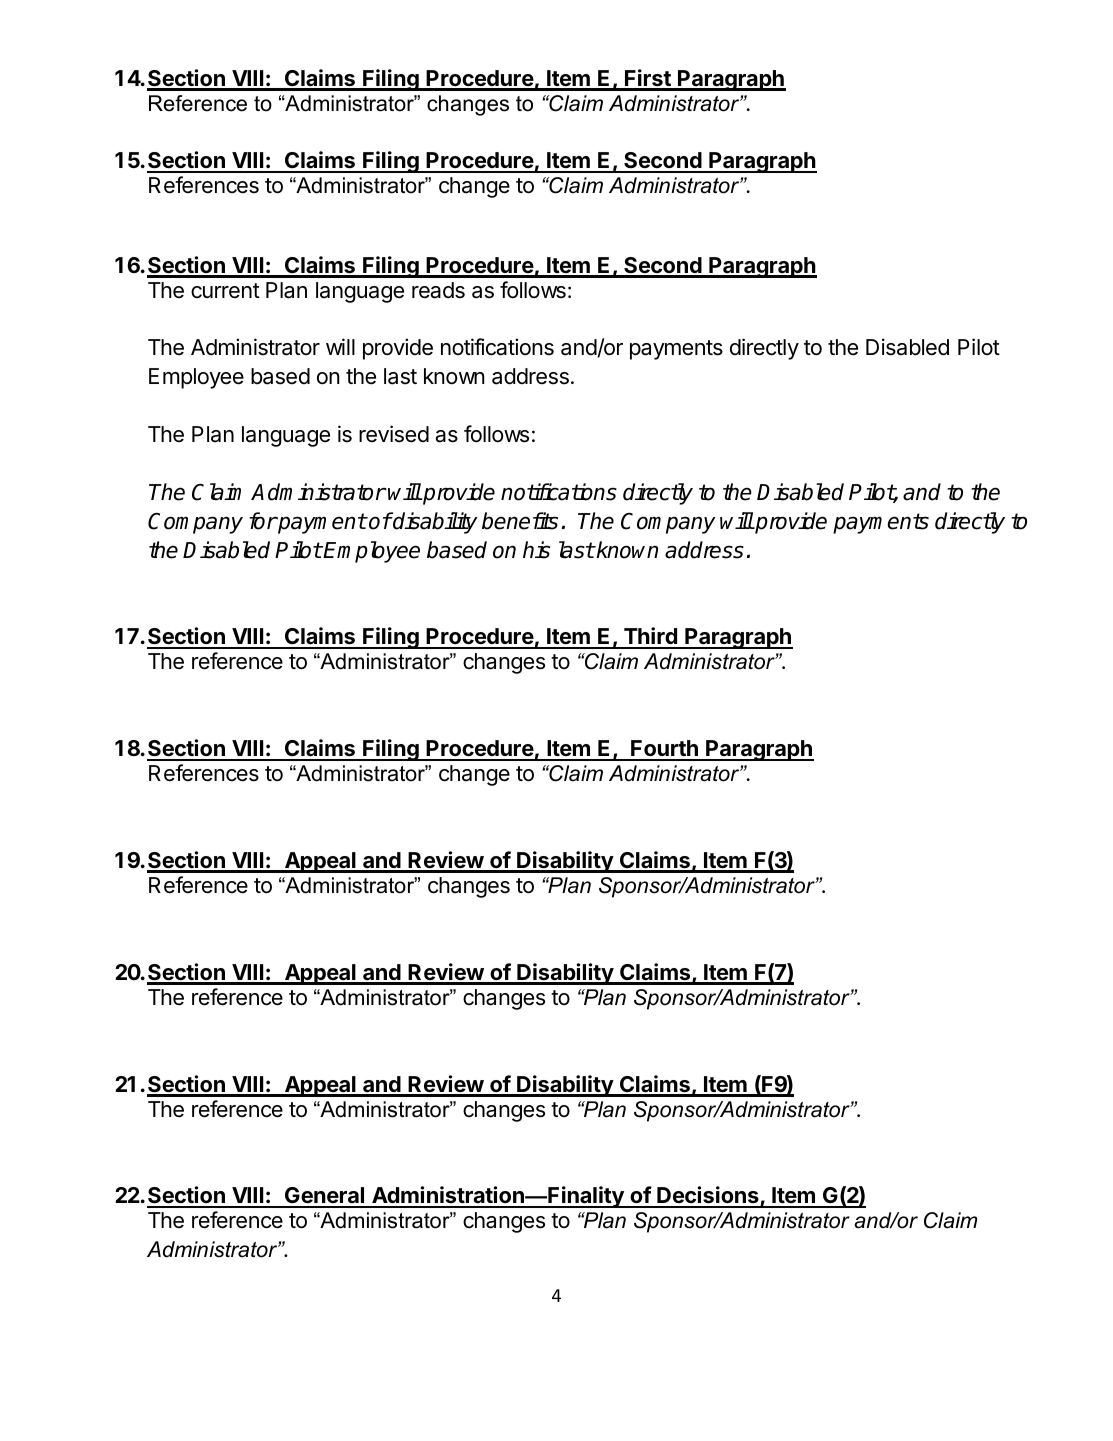 The width and height of the screenshot is (1113, 1441). What do you see at coordinates (536, 550) in the screenshot?
I see `his` at bounding box center [536, 550].
